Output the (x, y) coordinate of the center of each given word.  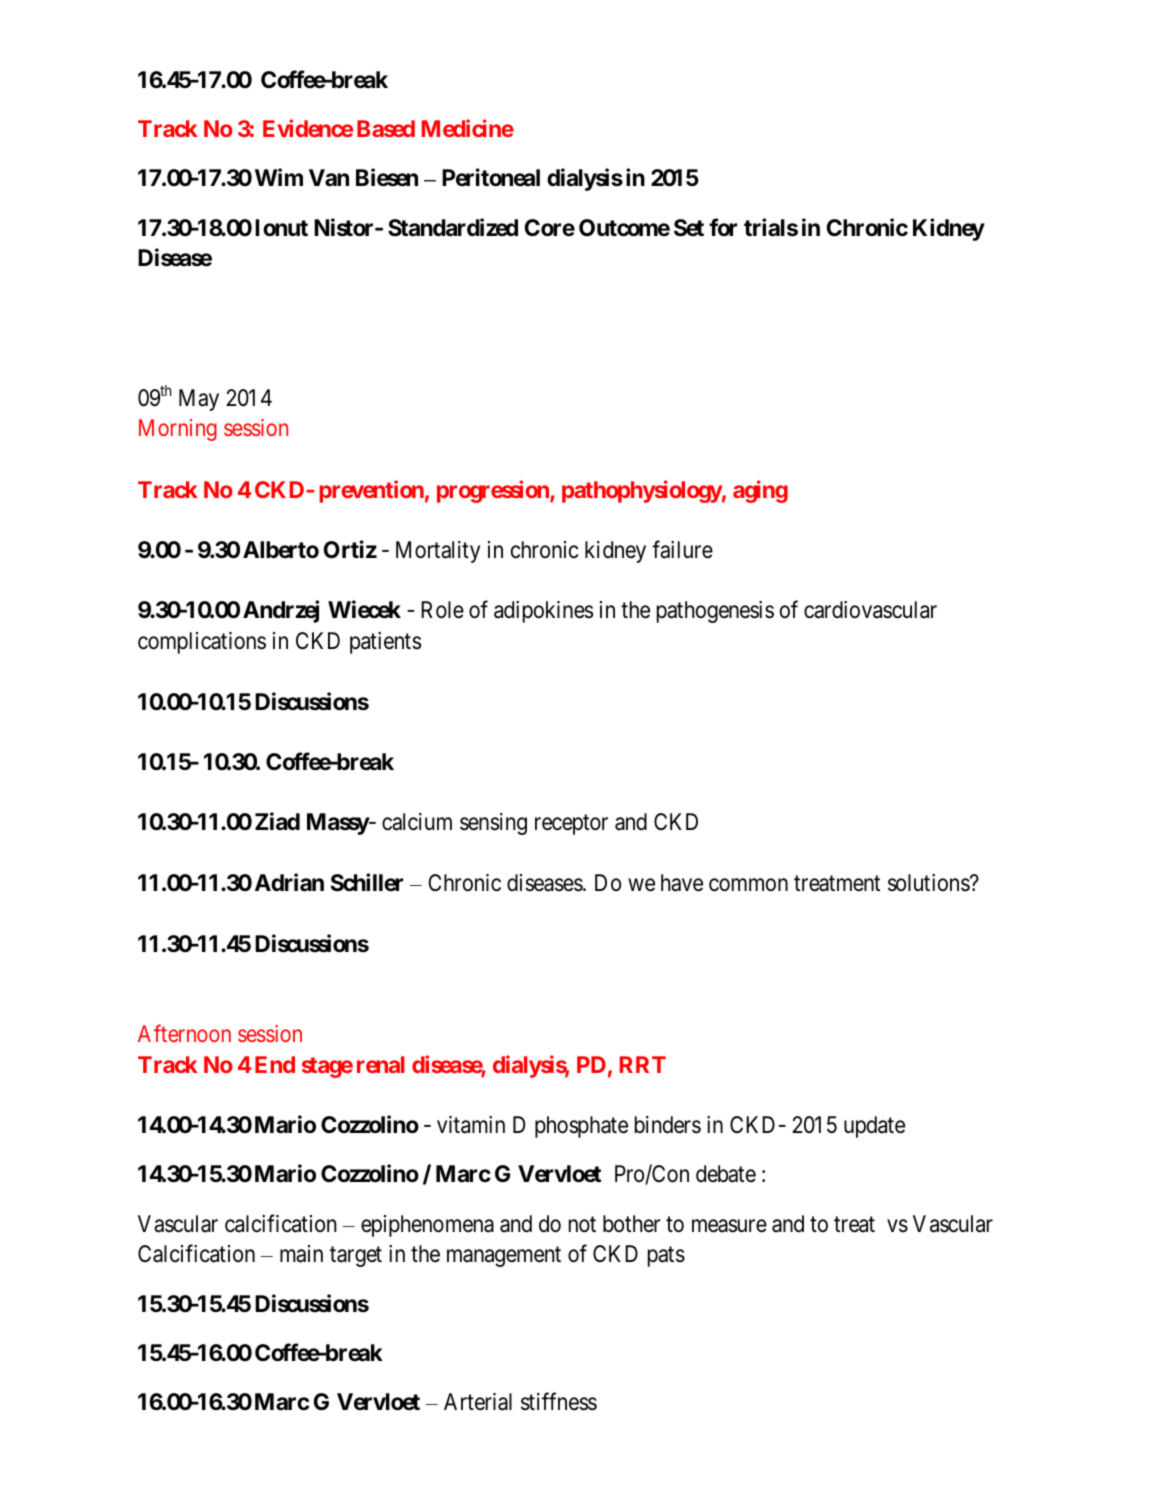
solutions (929, 883)
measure (729, 1226)
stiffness (559, 1401)
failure (682, 549)
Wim (279, 177)
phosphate (581, 1127)
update (874, 1127)
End (275, 1064)
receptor (571, 825)
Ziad (277, 822)
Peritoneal (491, 178)
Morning (178, 430)
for (723, 227)
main (301, 1254)
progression (494, 491)
